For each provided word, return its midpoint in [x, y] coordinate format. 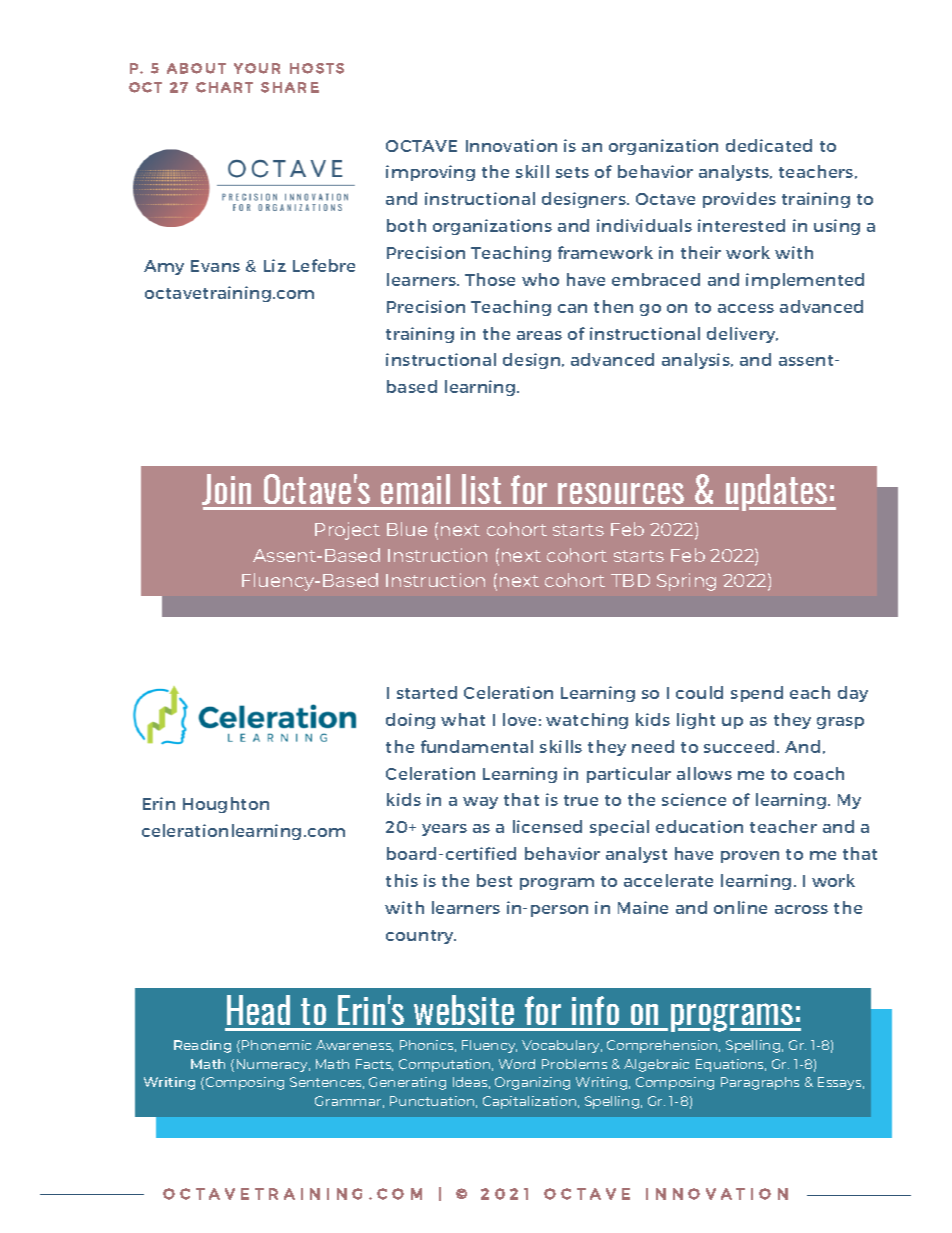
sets [572, 172]
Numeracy [273, 1065]
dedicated [769, 145]
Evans [215, 266]
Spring [686, 582]
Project [347, 531]
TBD [630, 580]
